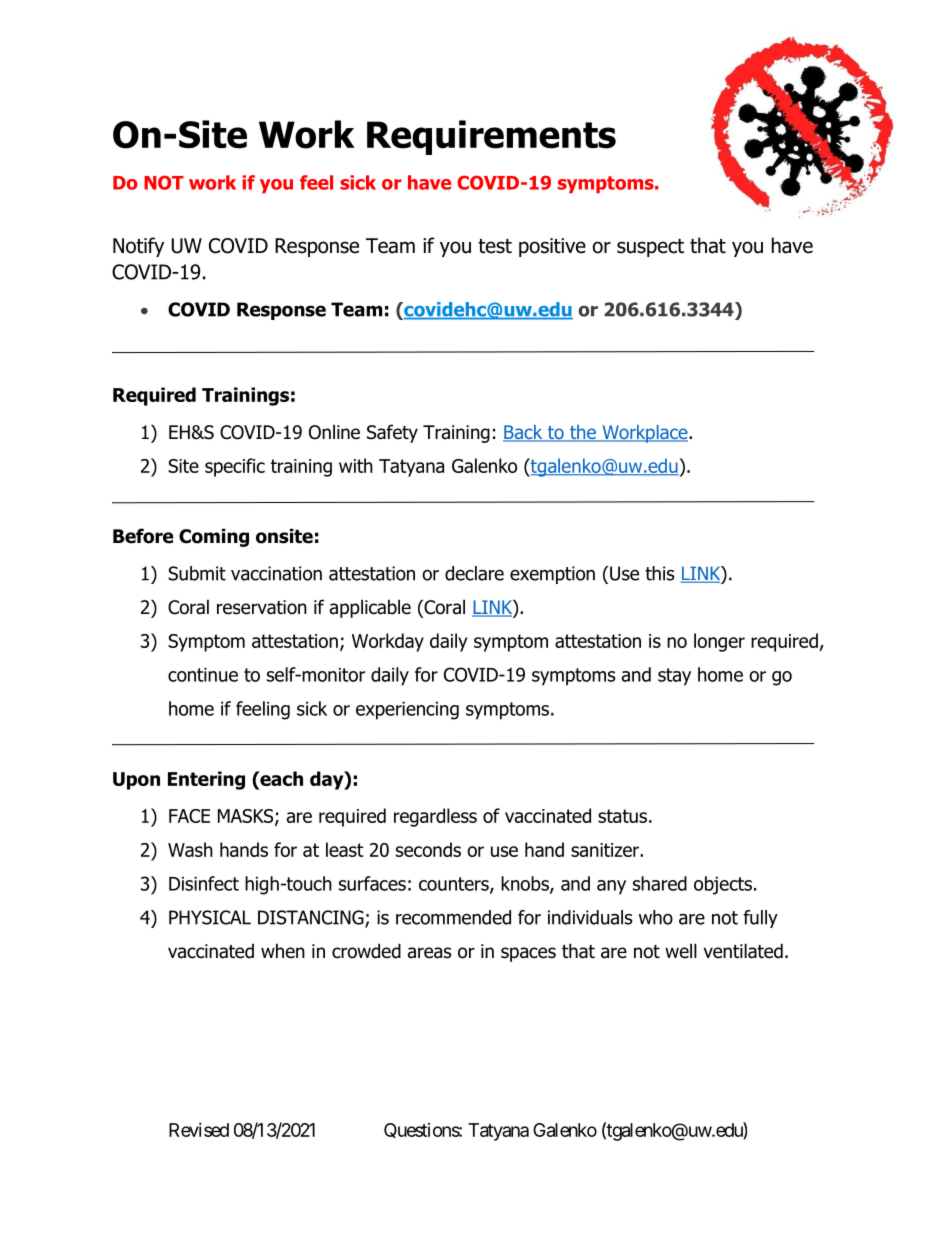  What do you see at coordinates (199, 1130) in the page?
I see `Revised` at bounding box center [199, 1130].
